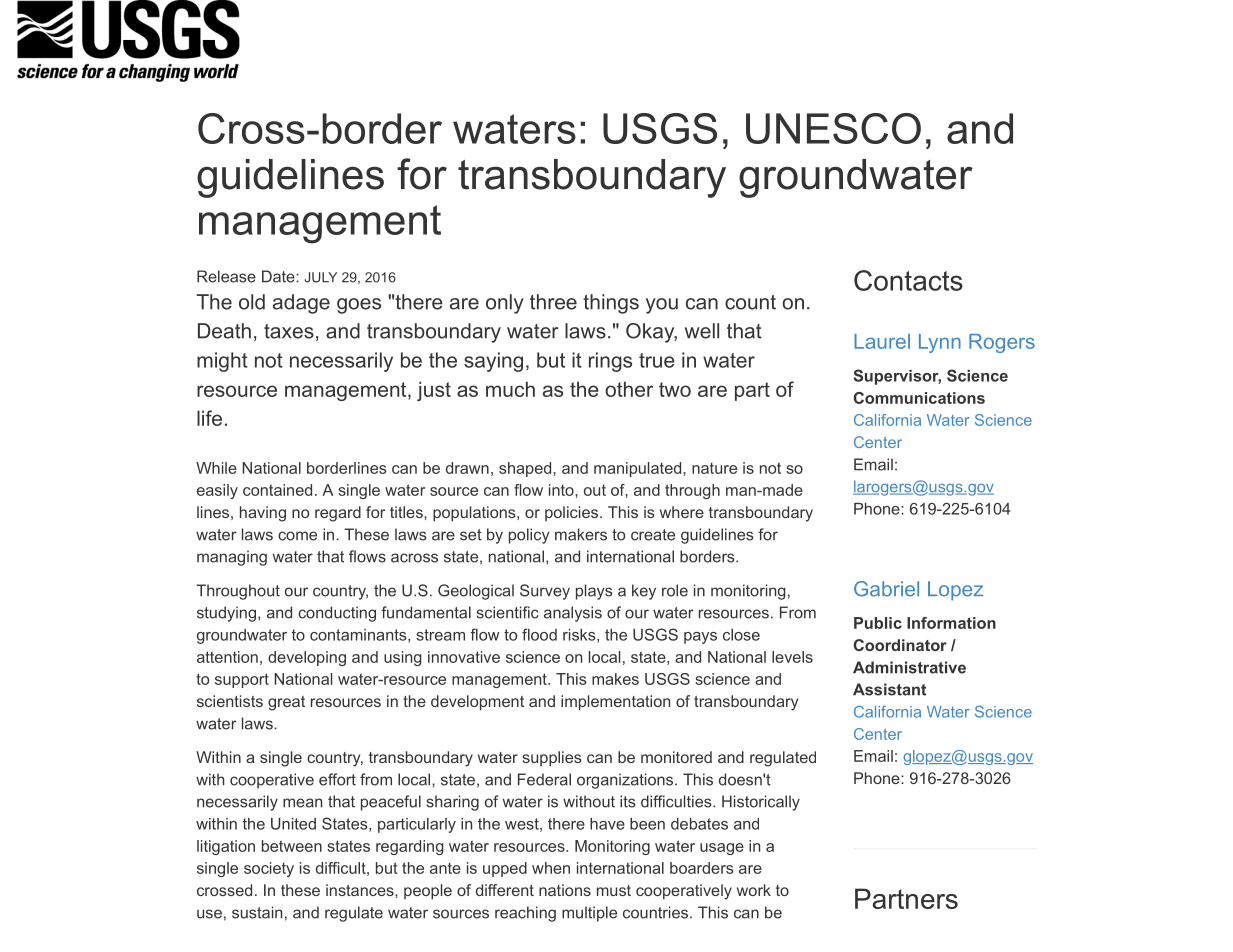  I want to click on society, so click(269, 869).
